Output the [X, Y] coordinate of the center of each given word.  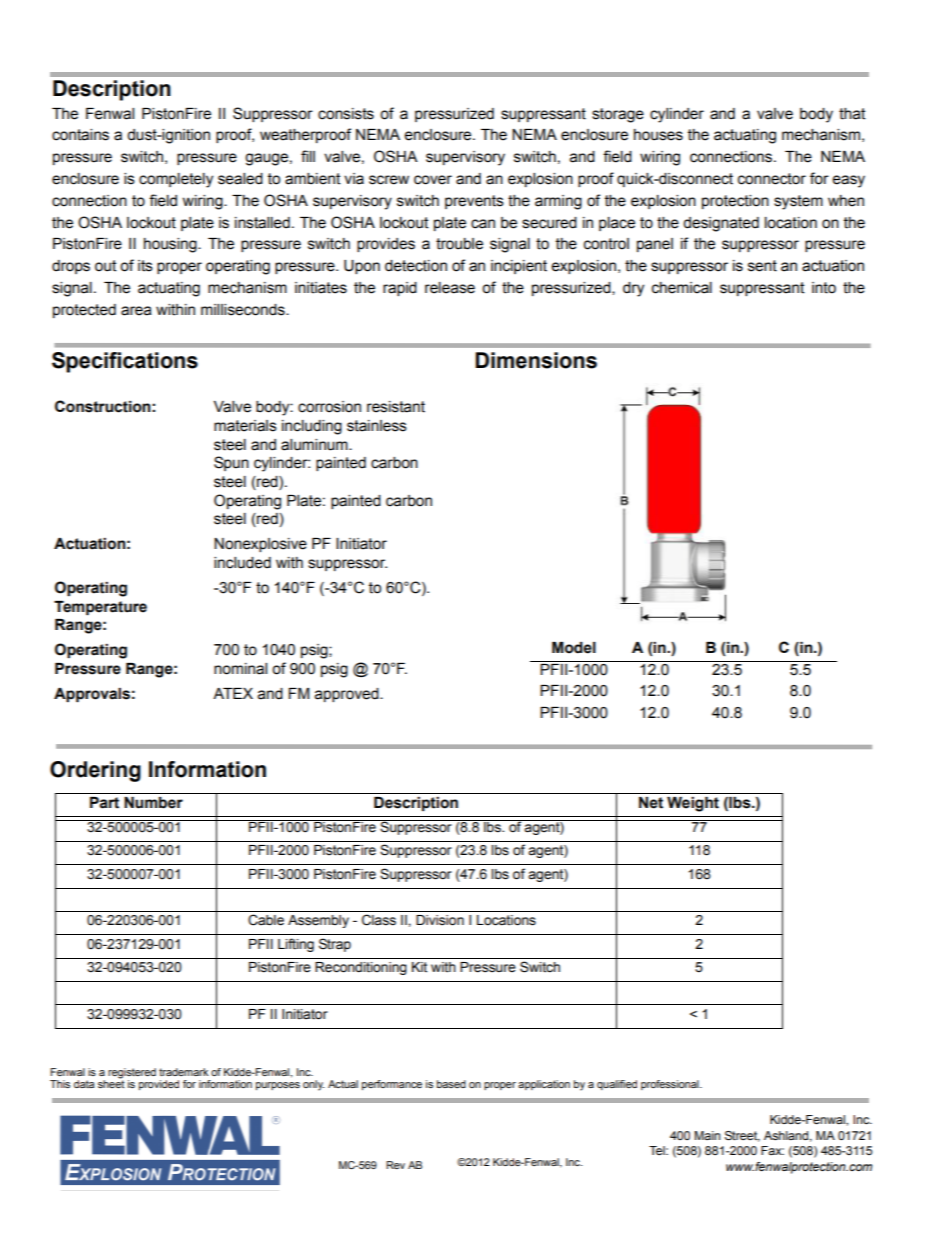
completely [176, 180]
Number [153, 803]
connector [772, 179]
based [451, 1084]
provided [159, 1085]
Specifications [125, 362]
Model [574, 648]
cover [433, 180]
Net [651, 803]
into [824, 288]
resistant [396, 407]
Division [440, 920]
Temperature [100, 608]
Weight [693, 804]
